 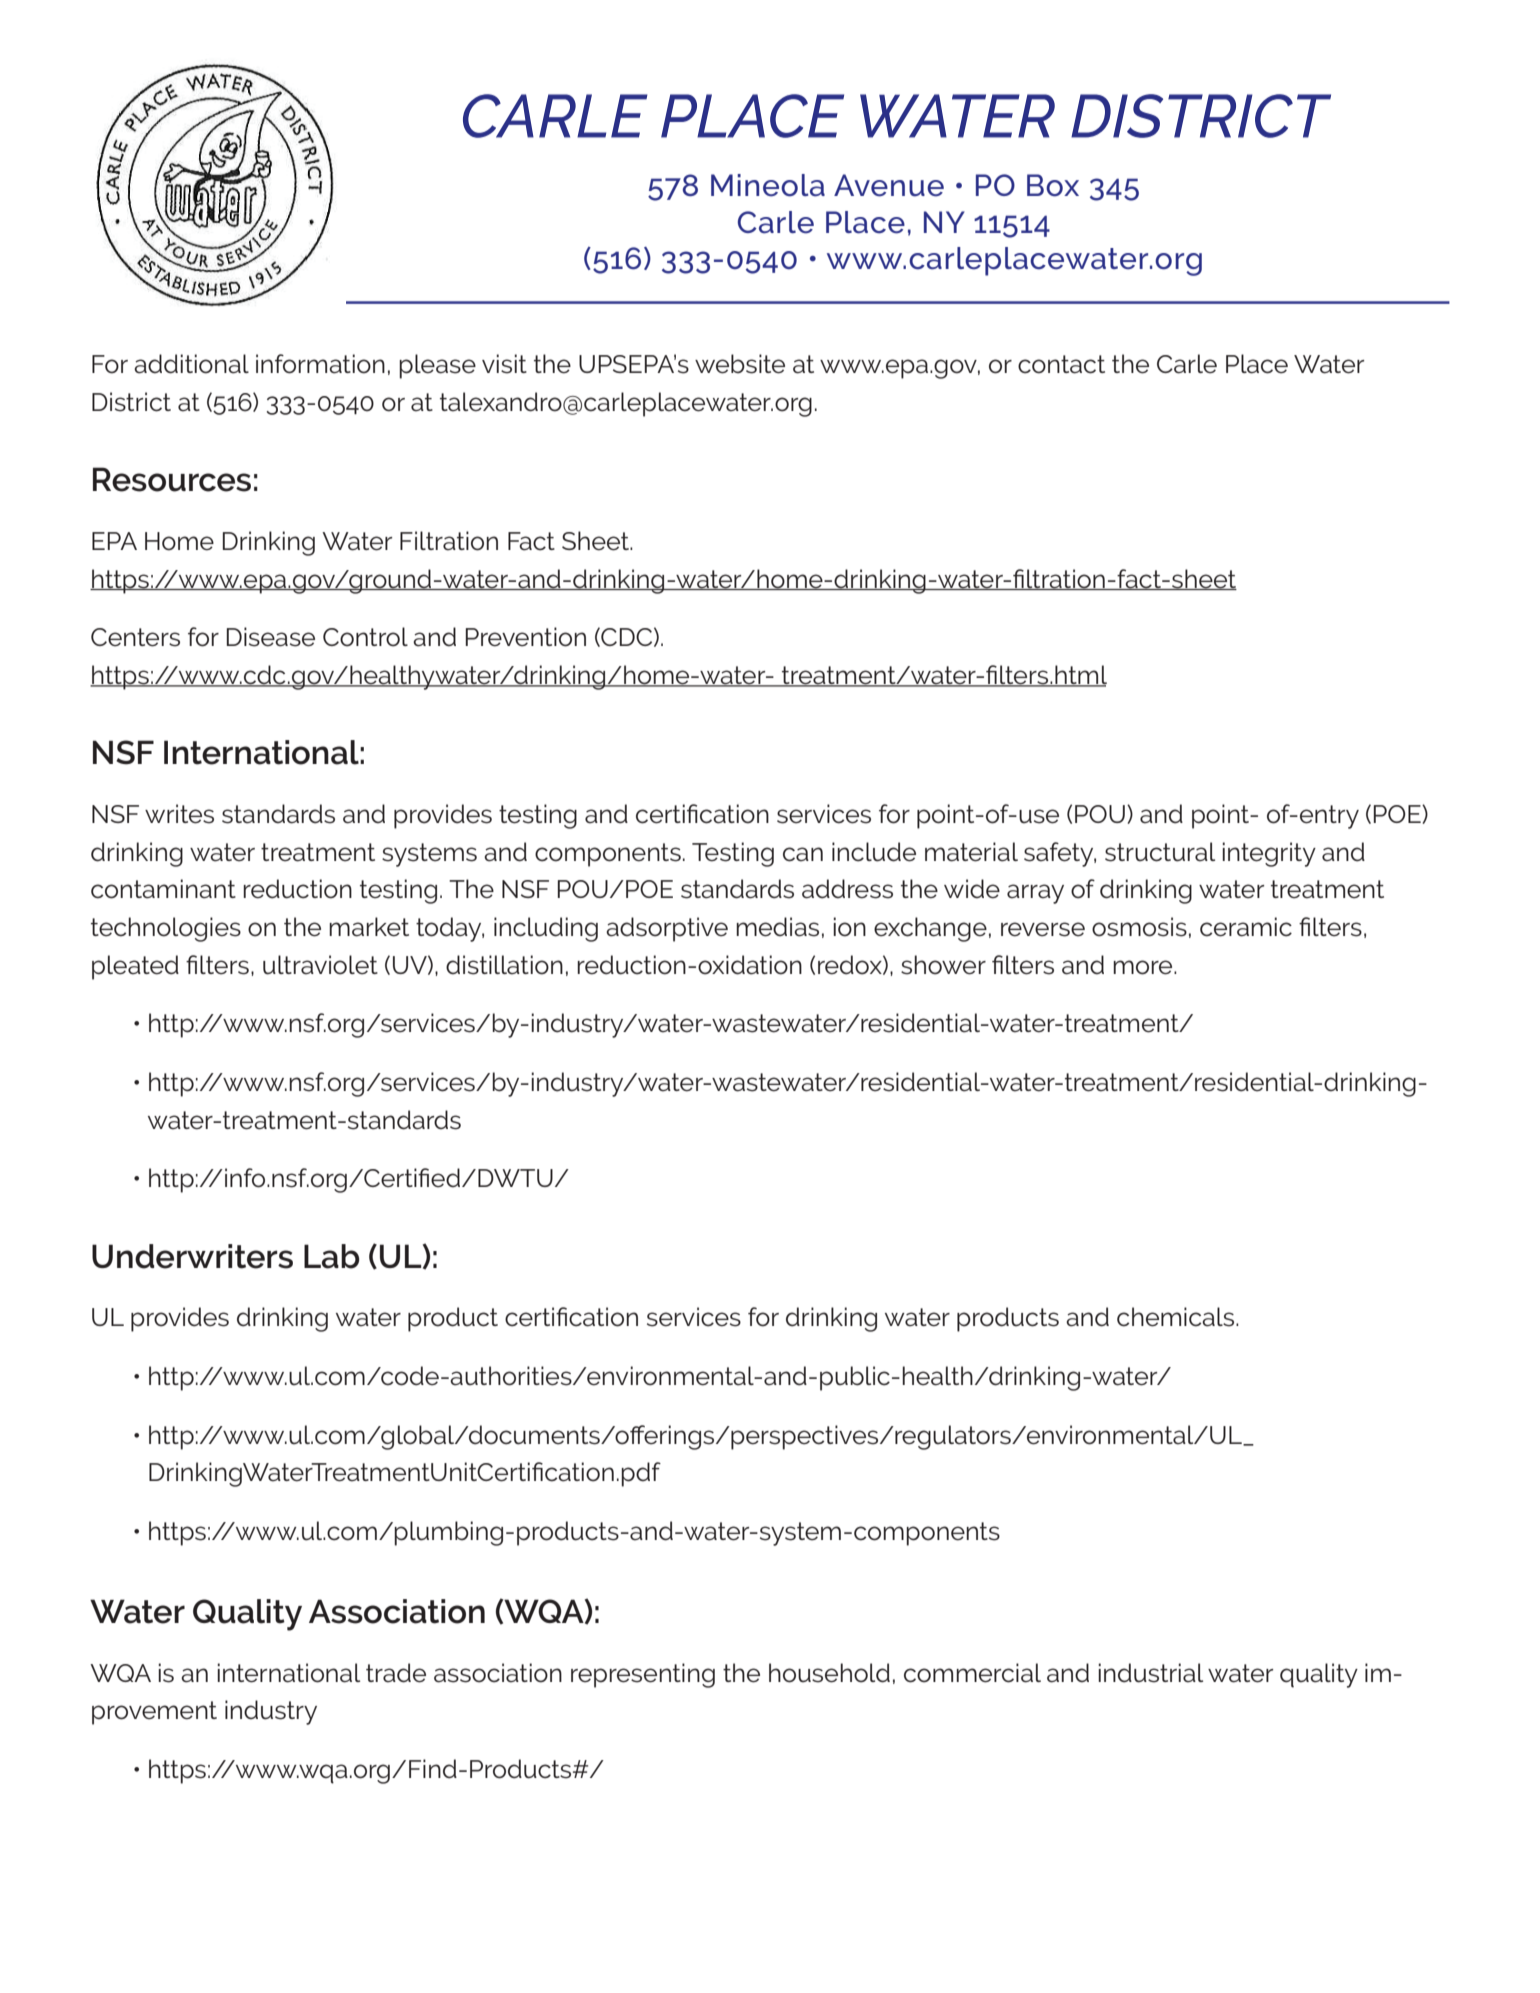 What do you see at coordinates (396, 1673) in the screenshot?
I see `trade` at bounding box center [396, 1673].
